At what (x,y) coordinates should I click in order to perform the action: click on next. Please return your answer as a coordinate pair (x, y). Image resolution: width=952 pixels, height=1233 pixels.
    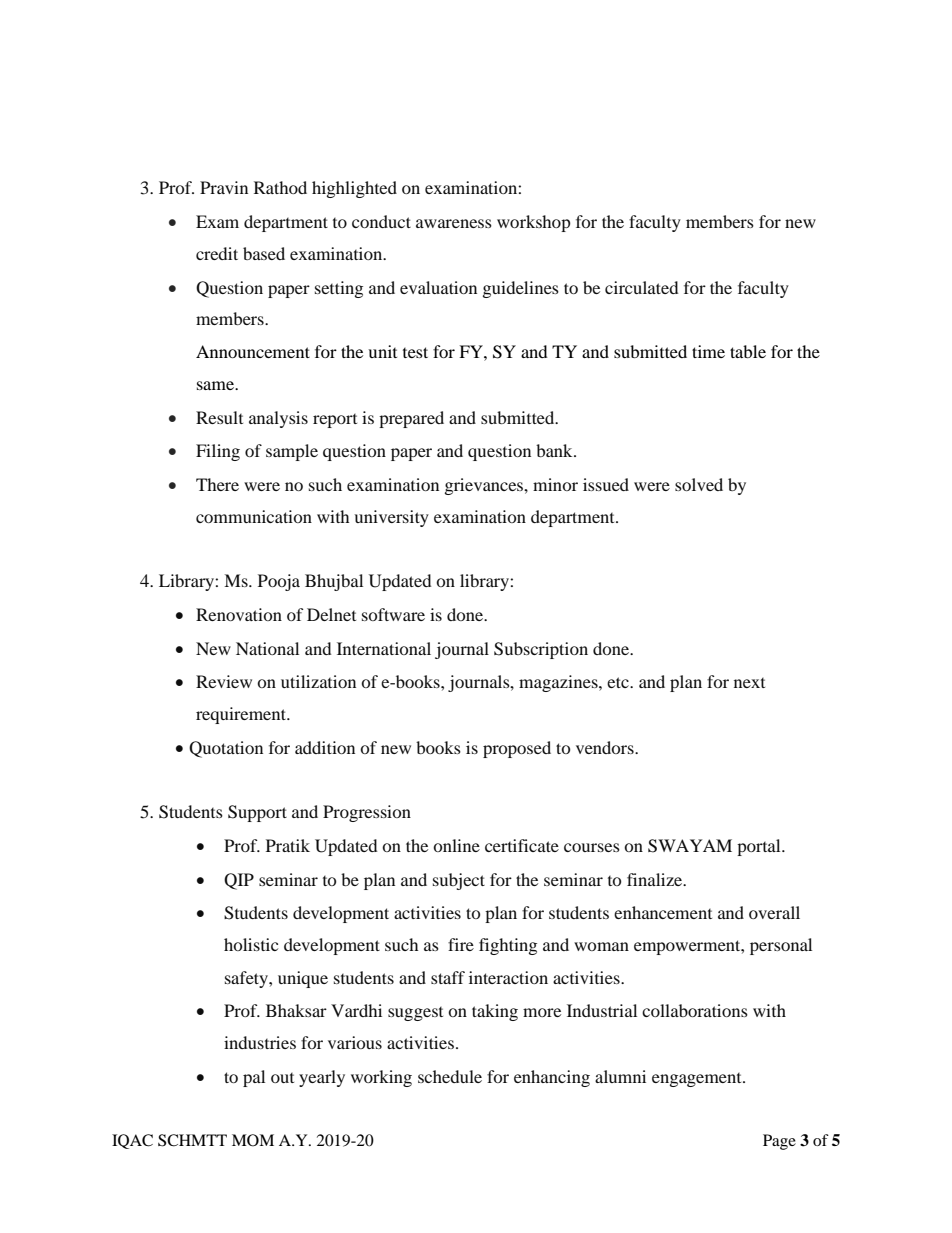
    Looking at the image, I should click on (749, 683).
